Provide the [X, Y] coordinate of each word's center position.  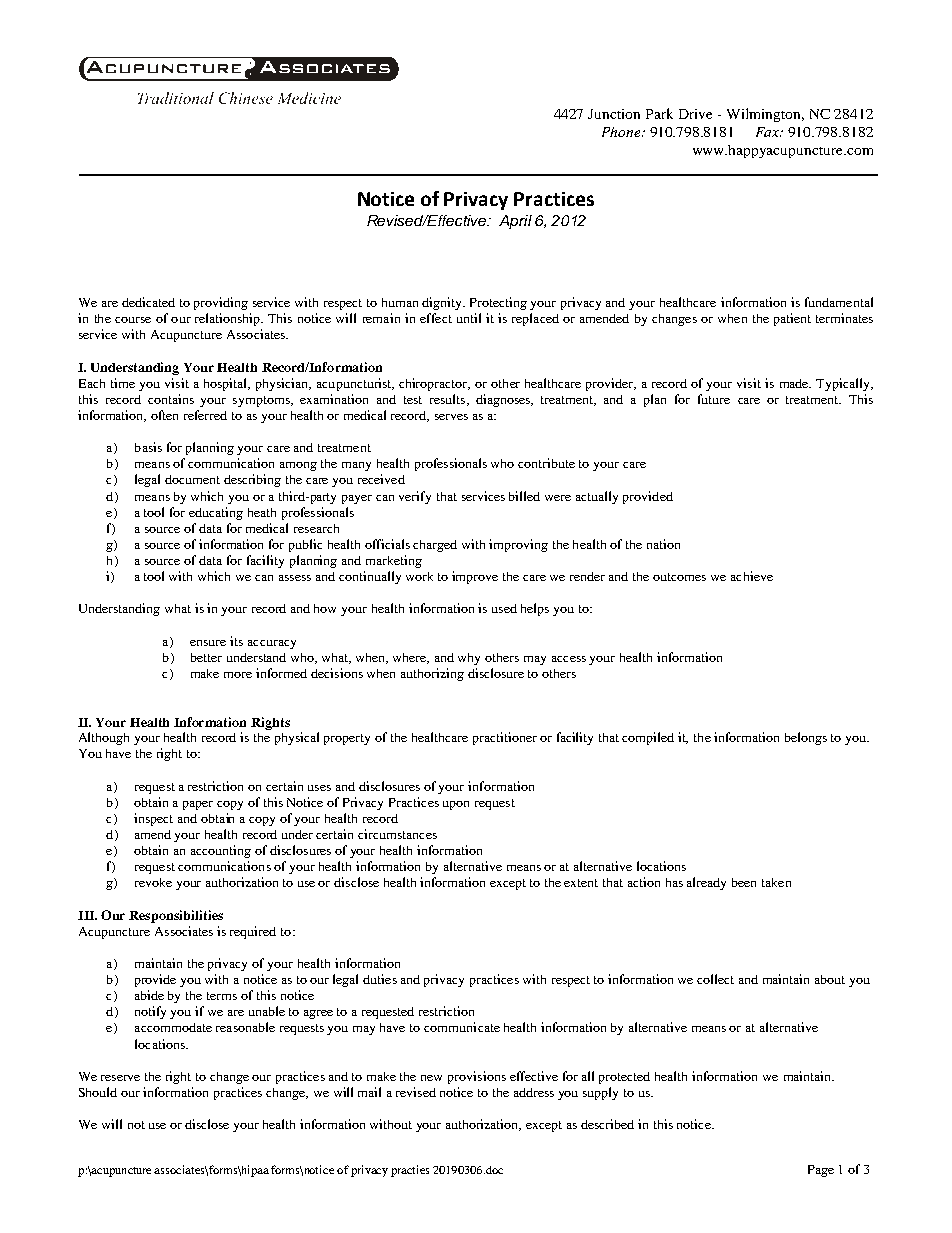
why [469, 659]
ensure [208, 643]
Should [98, 1092]
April [515, 222]
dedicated [148, 302]
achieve [752, 576]
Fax [769, 132]
